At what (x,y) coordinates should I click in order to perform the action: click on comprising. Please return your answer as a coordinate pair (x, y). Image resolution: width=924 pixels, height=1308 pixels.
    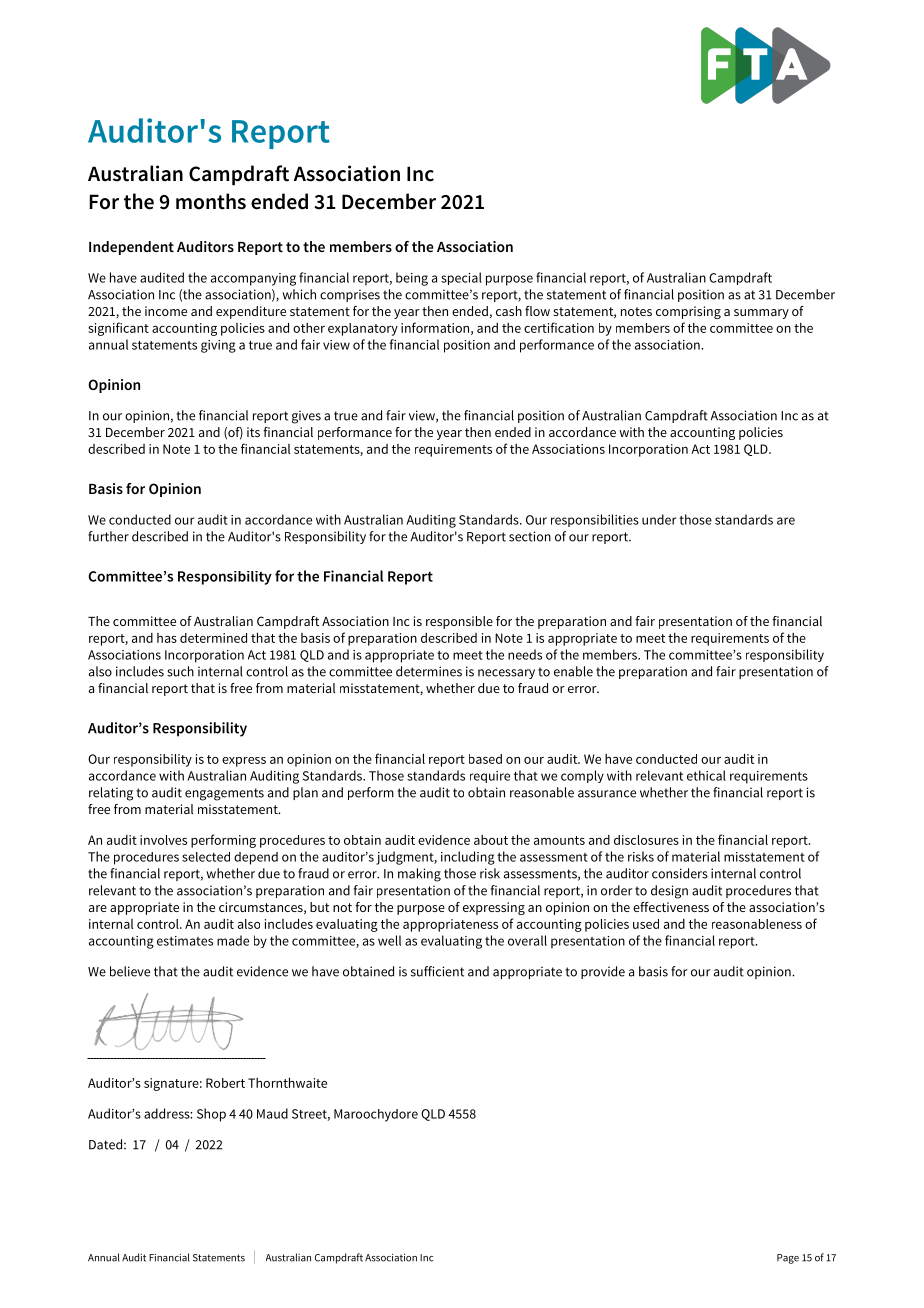
    Looking at the image, I should click on (688, 312).
